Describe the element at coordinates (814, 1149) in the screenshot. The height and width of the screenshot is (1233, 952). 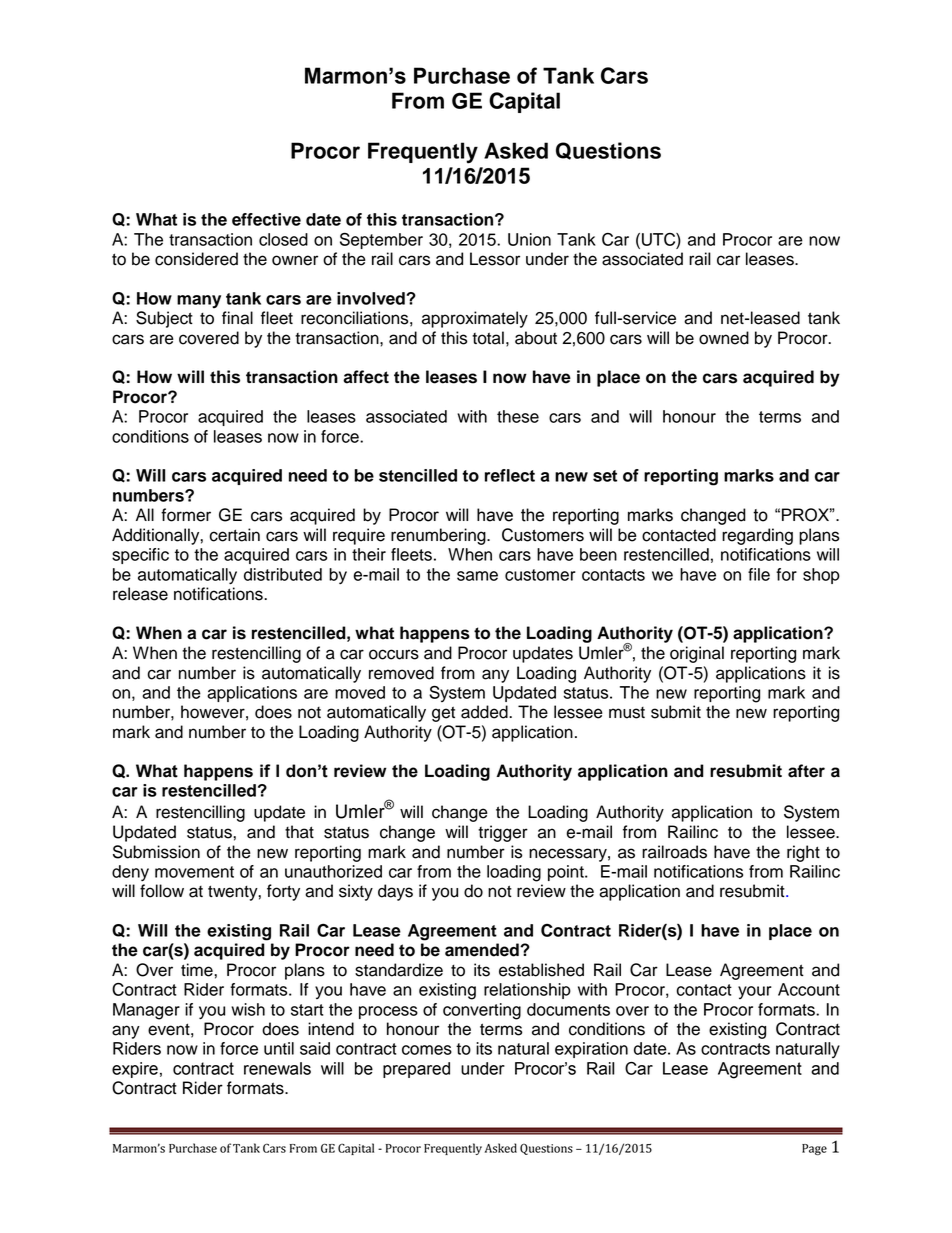
I see `Page` at that location.
